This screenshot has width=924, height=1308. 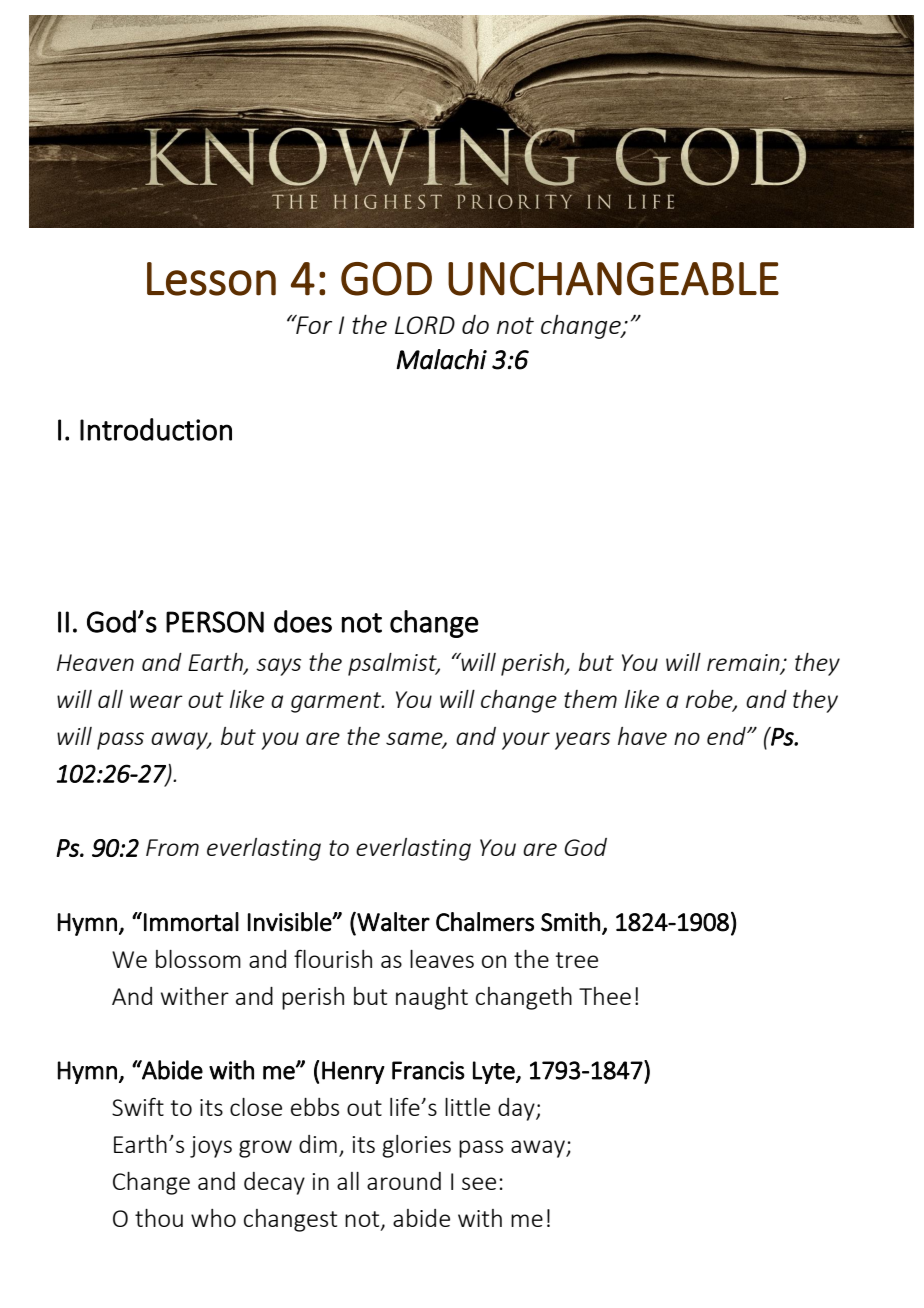 What do you see at coordinates (441, 359) in the screenshot?
I see `Malachi` at bounding box center [441, 359].
